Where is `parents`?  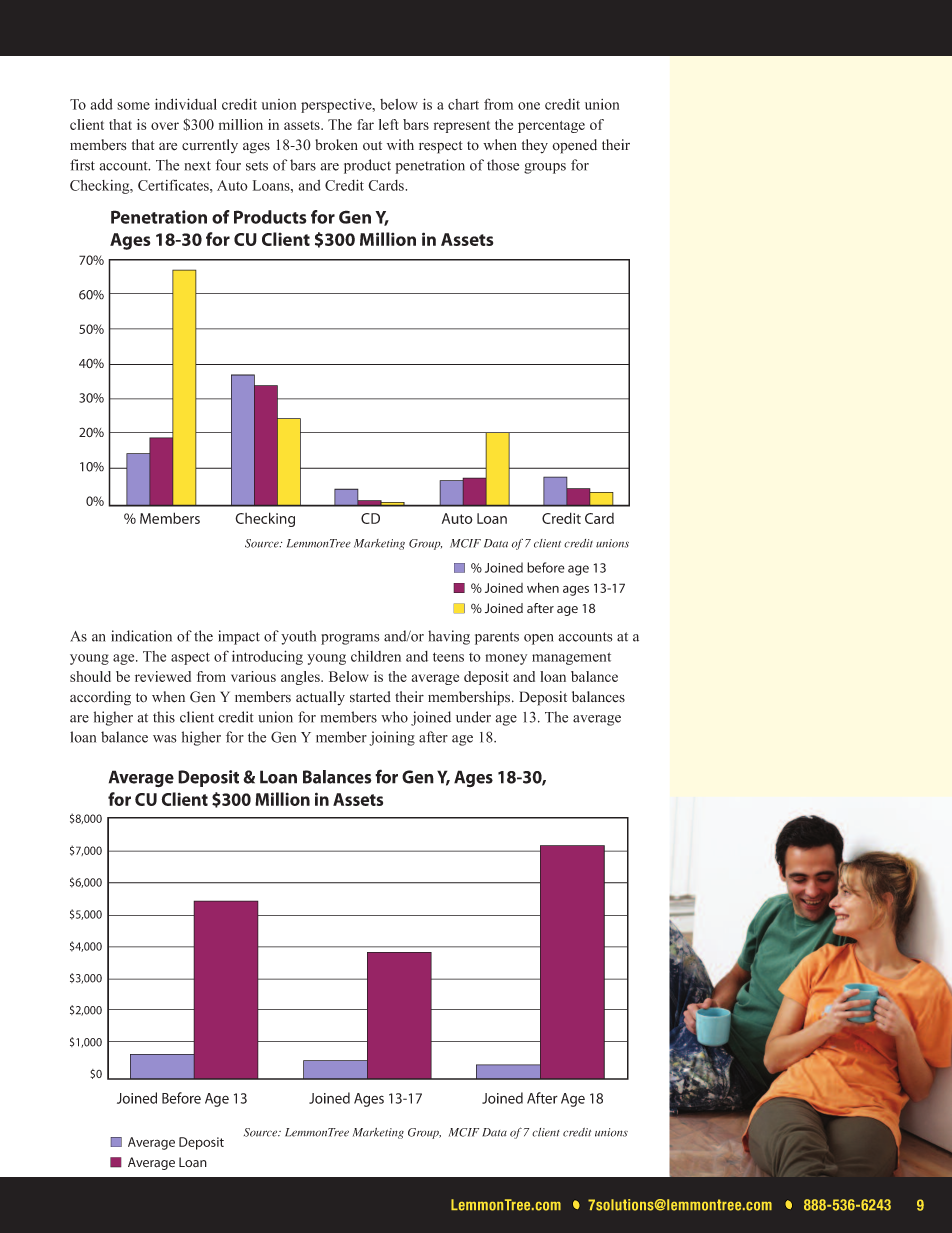 parents is located at coordinates (497, 638).
